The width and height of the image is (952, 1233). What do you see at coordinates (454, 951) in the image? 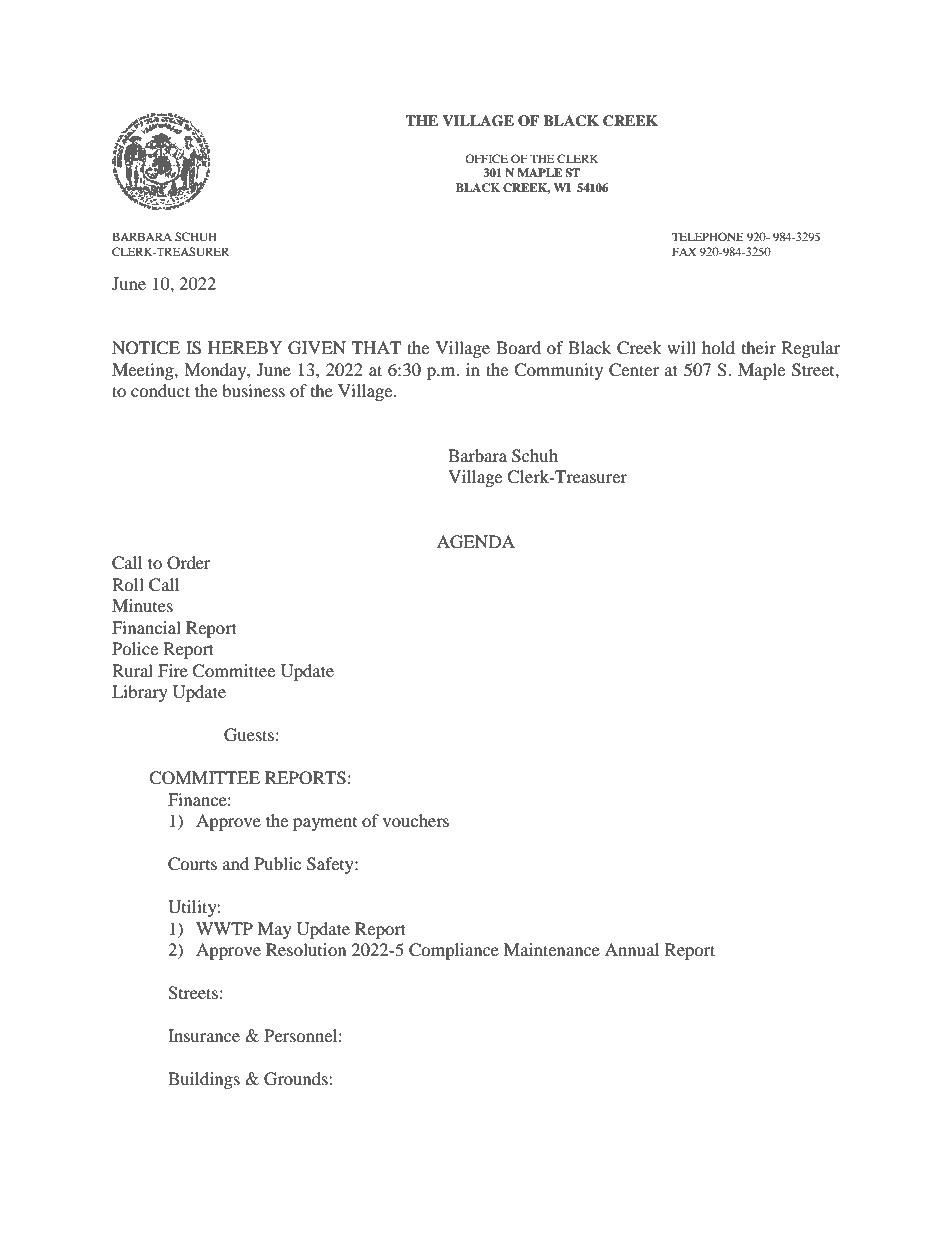
I see `Compliance` at bounding box center [454, 951].
